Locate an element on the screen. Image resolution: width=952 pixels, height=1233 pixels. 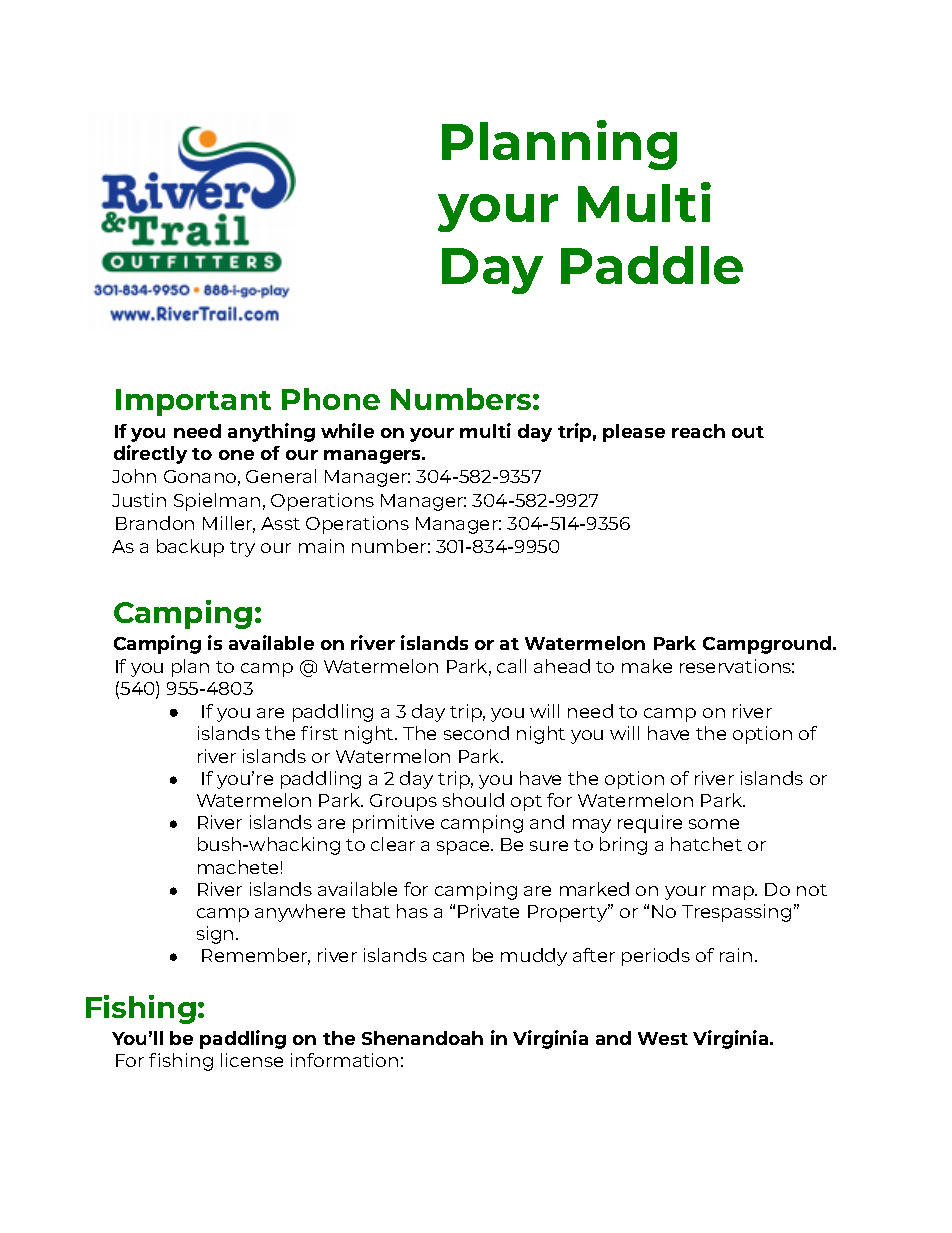
license is located at coordinates (252, 1060).
